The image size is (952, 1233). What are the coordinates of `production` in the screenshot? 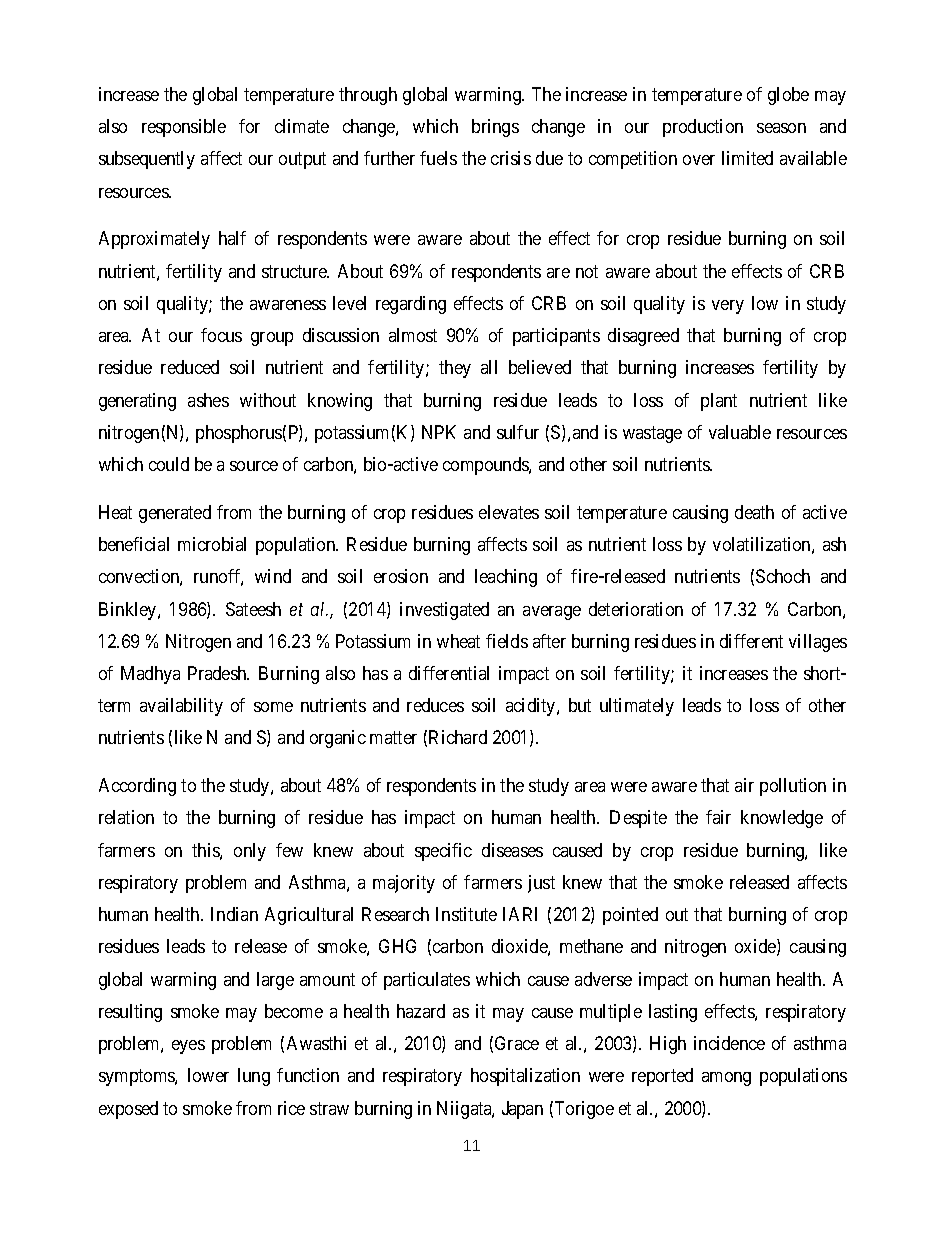 It's located at (703, 128).
